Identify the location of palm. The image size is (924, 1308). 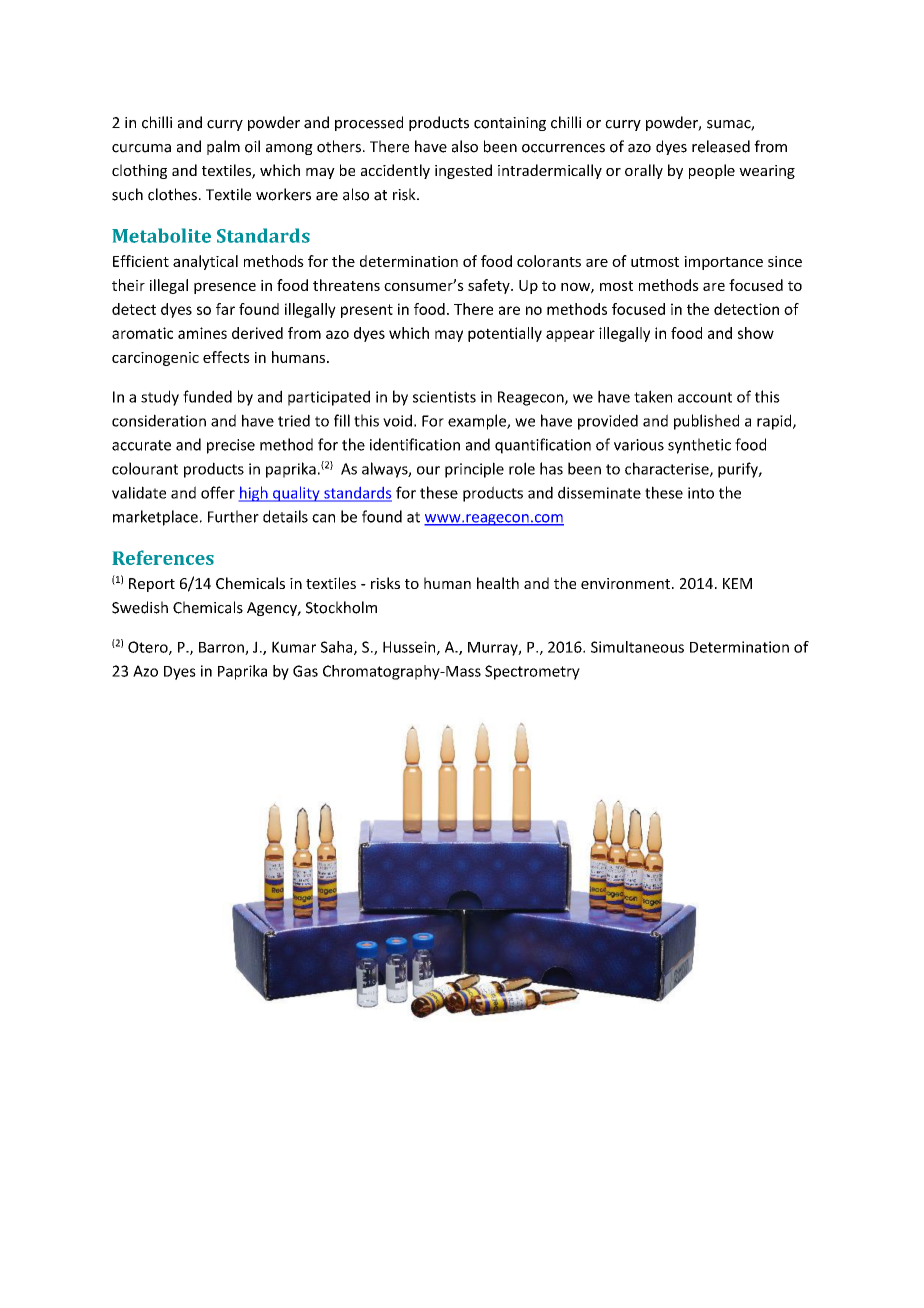
(223, 147).
